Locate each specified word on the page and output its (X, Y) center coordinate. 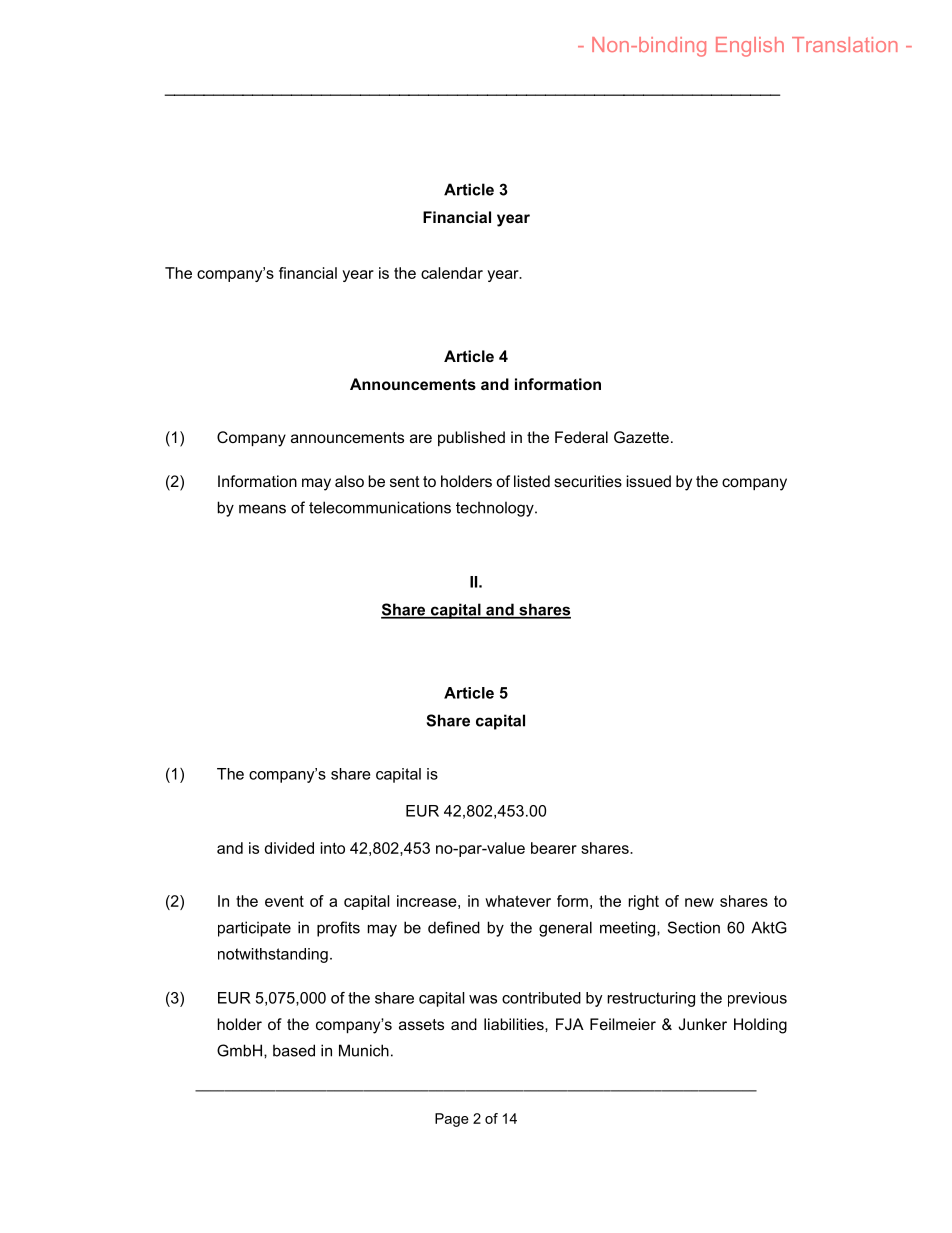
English (750, 47)
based (294, 1050)
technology (496, 509)
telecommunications (380, 507)
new (699, 902)
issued (649, 481)
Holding (760, 1026)
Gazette (641, 437)
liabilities (515, 1024)
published (471, 438)
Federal (581, 437)
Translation (845, 44)
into (333, 848)
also (349, 481)
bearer (554, 848)
